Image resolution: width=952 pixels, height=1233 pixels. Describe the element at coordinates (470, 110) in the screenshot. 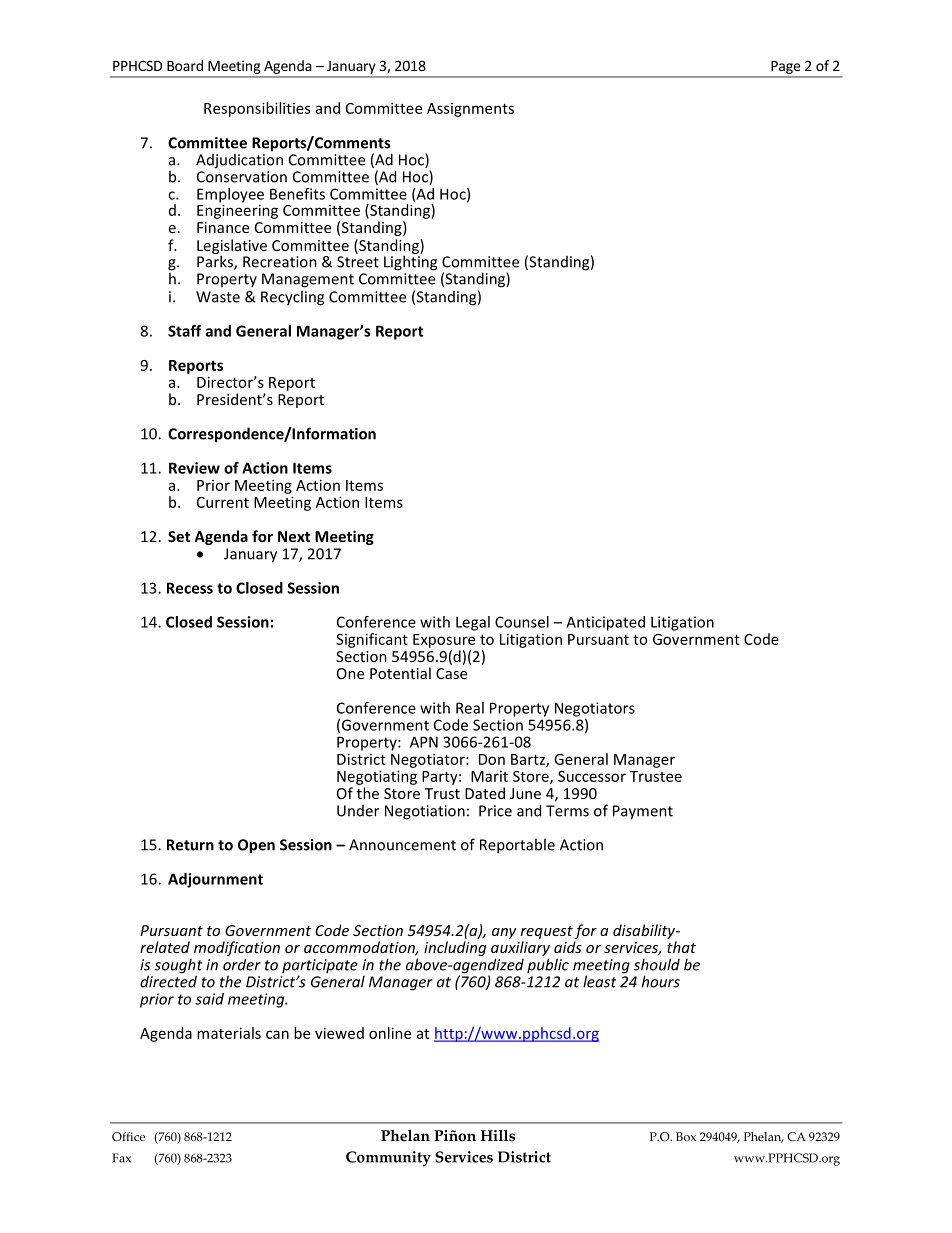

I see `Assignments` at that location.
